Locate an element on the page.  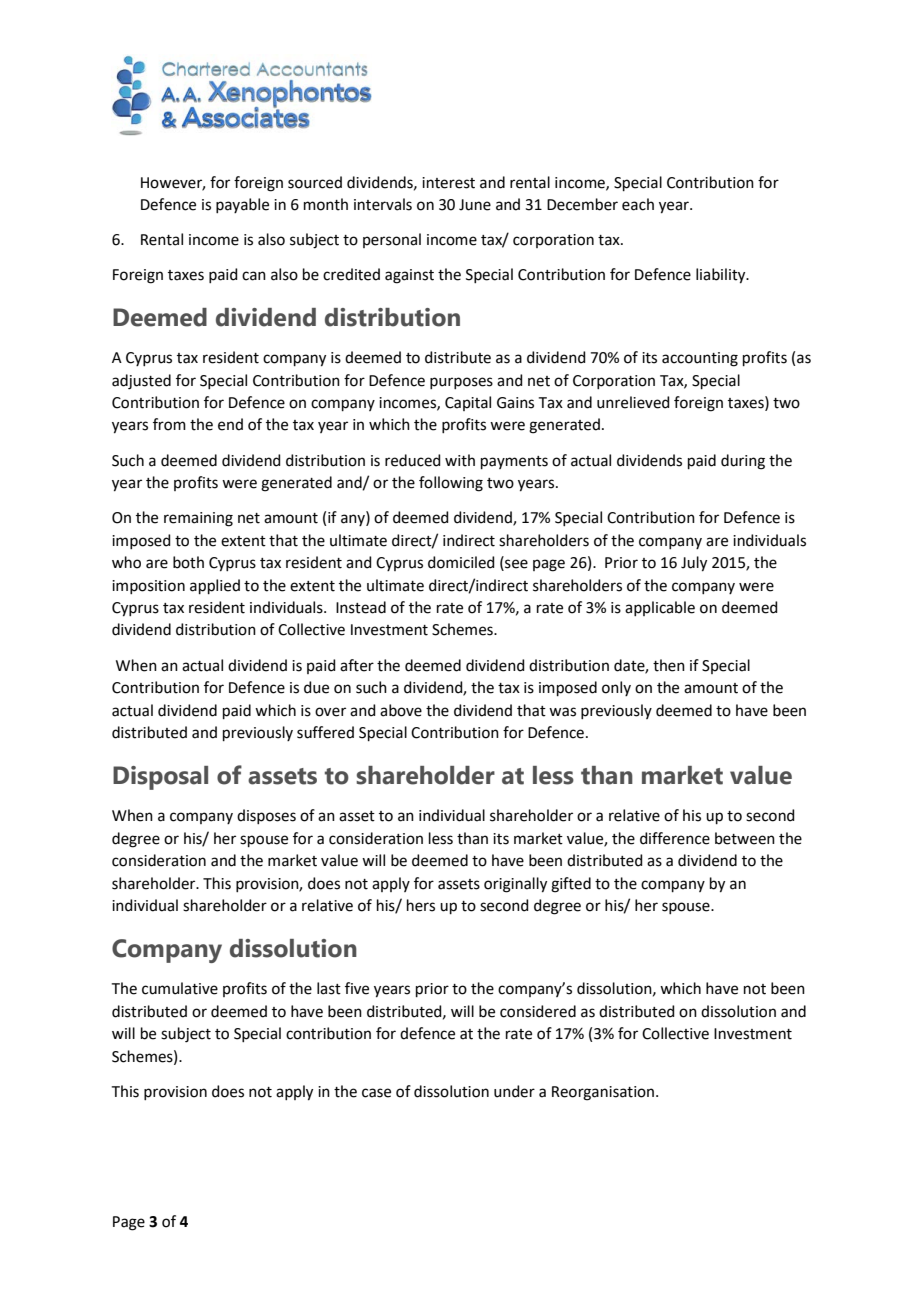
interest is located at coordinates (448, 183).
